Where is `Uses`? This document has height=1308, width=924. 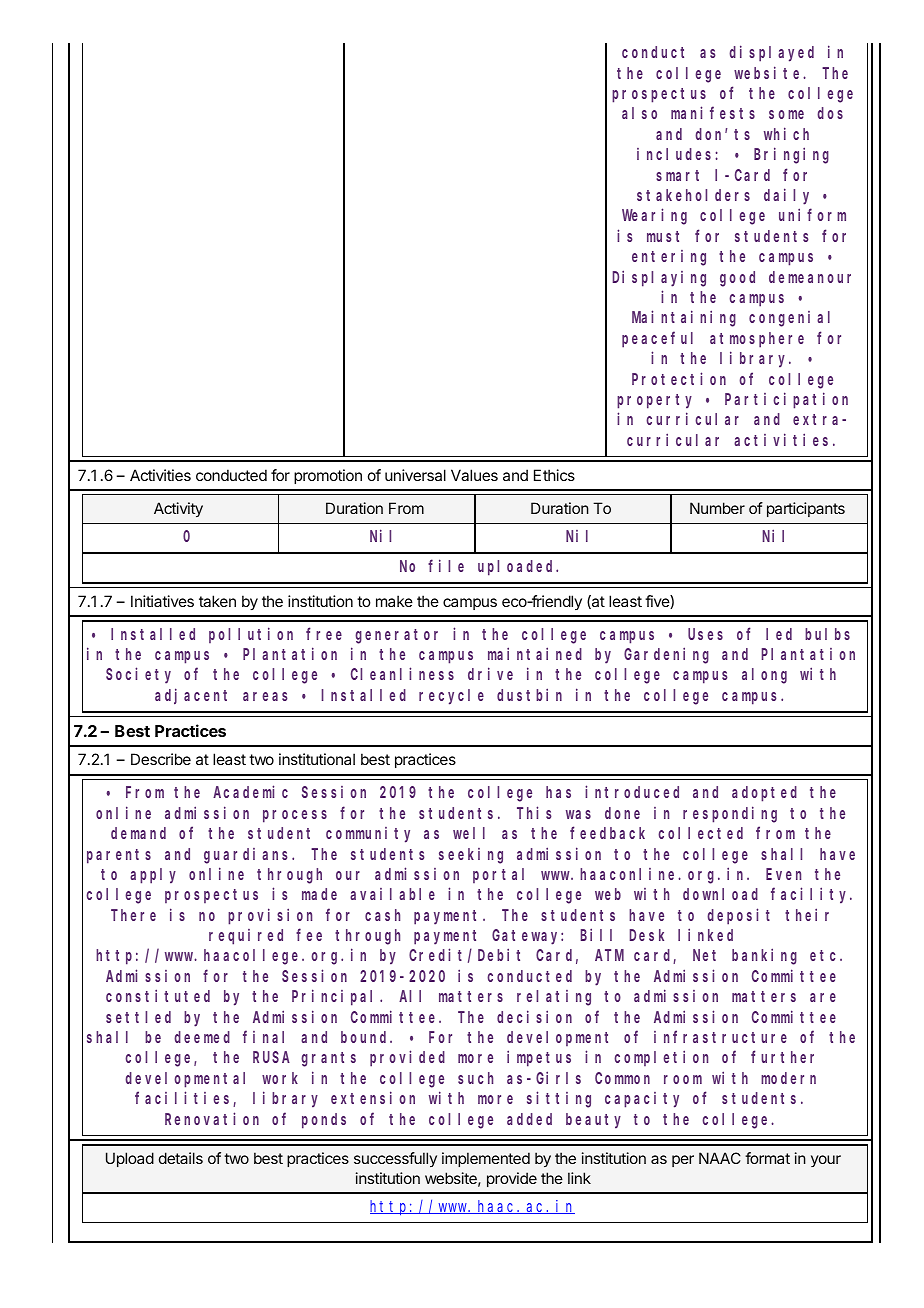 Uses is located at coordinates (705, 634).
